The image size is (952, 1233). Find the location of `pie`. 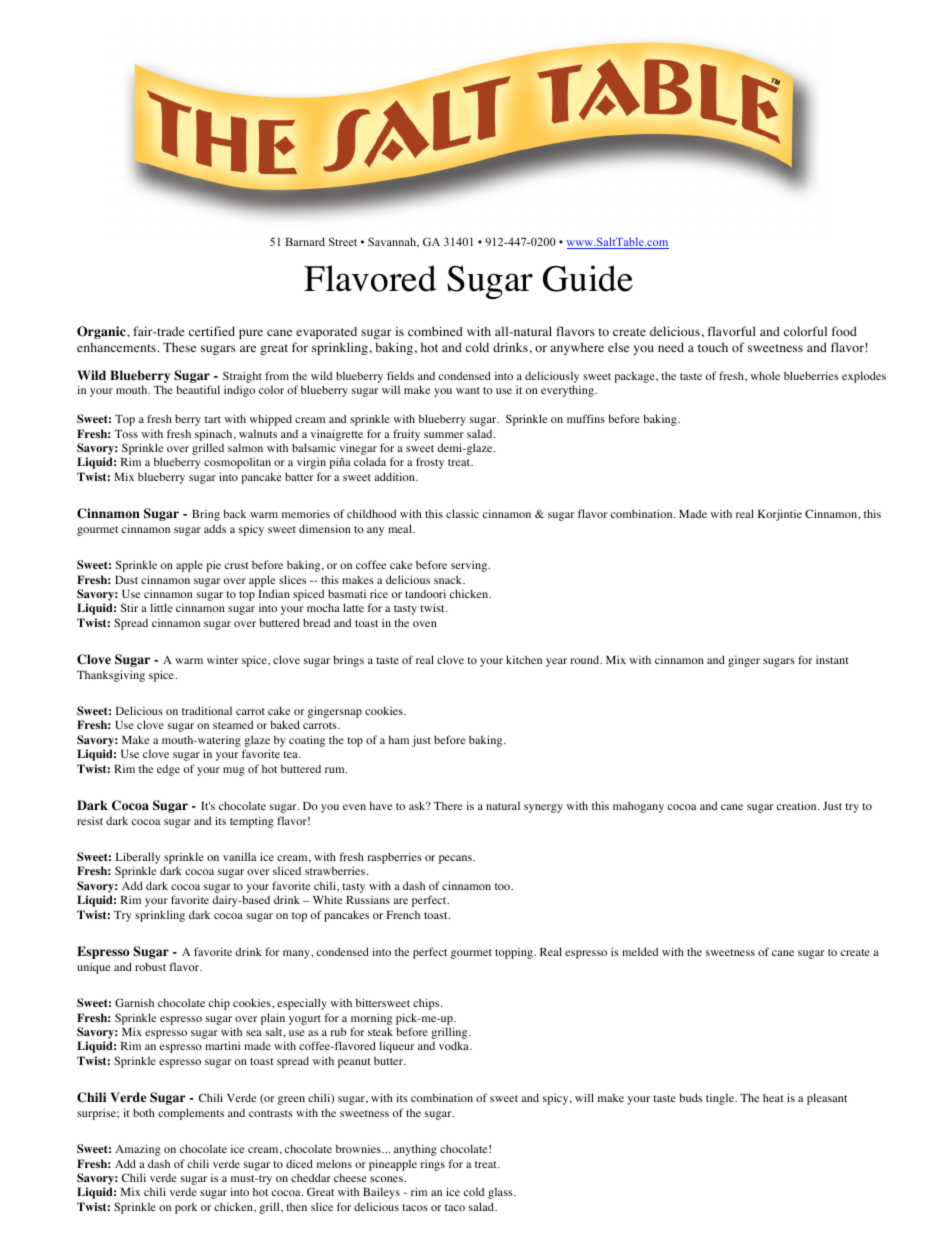

pie is located at coordinates (213, 566).
